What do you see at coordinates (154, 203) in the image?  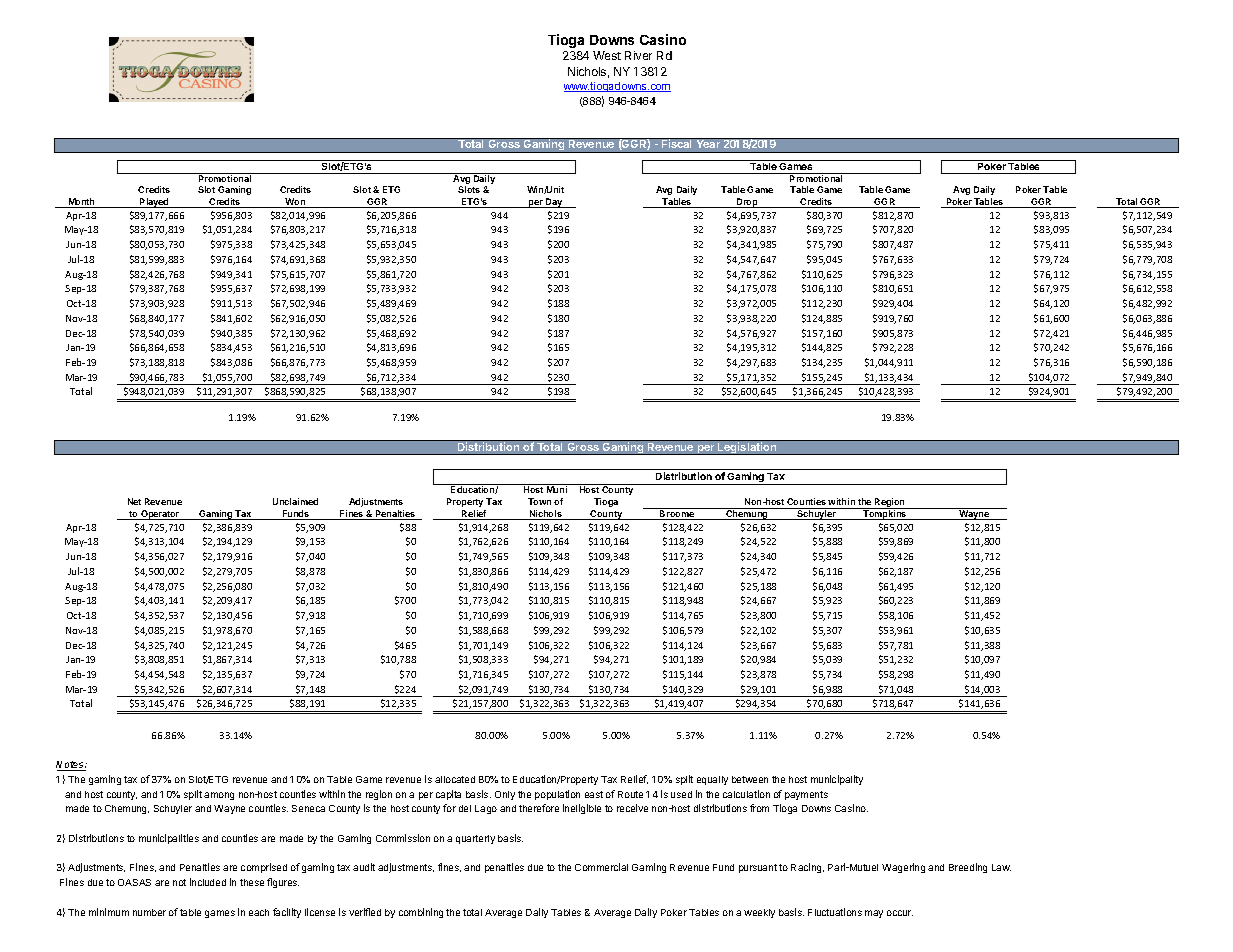 I see `Played` at bounding box center [154, 203].
